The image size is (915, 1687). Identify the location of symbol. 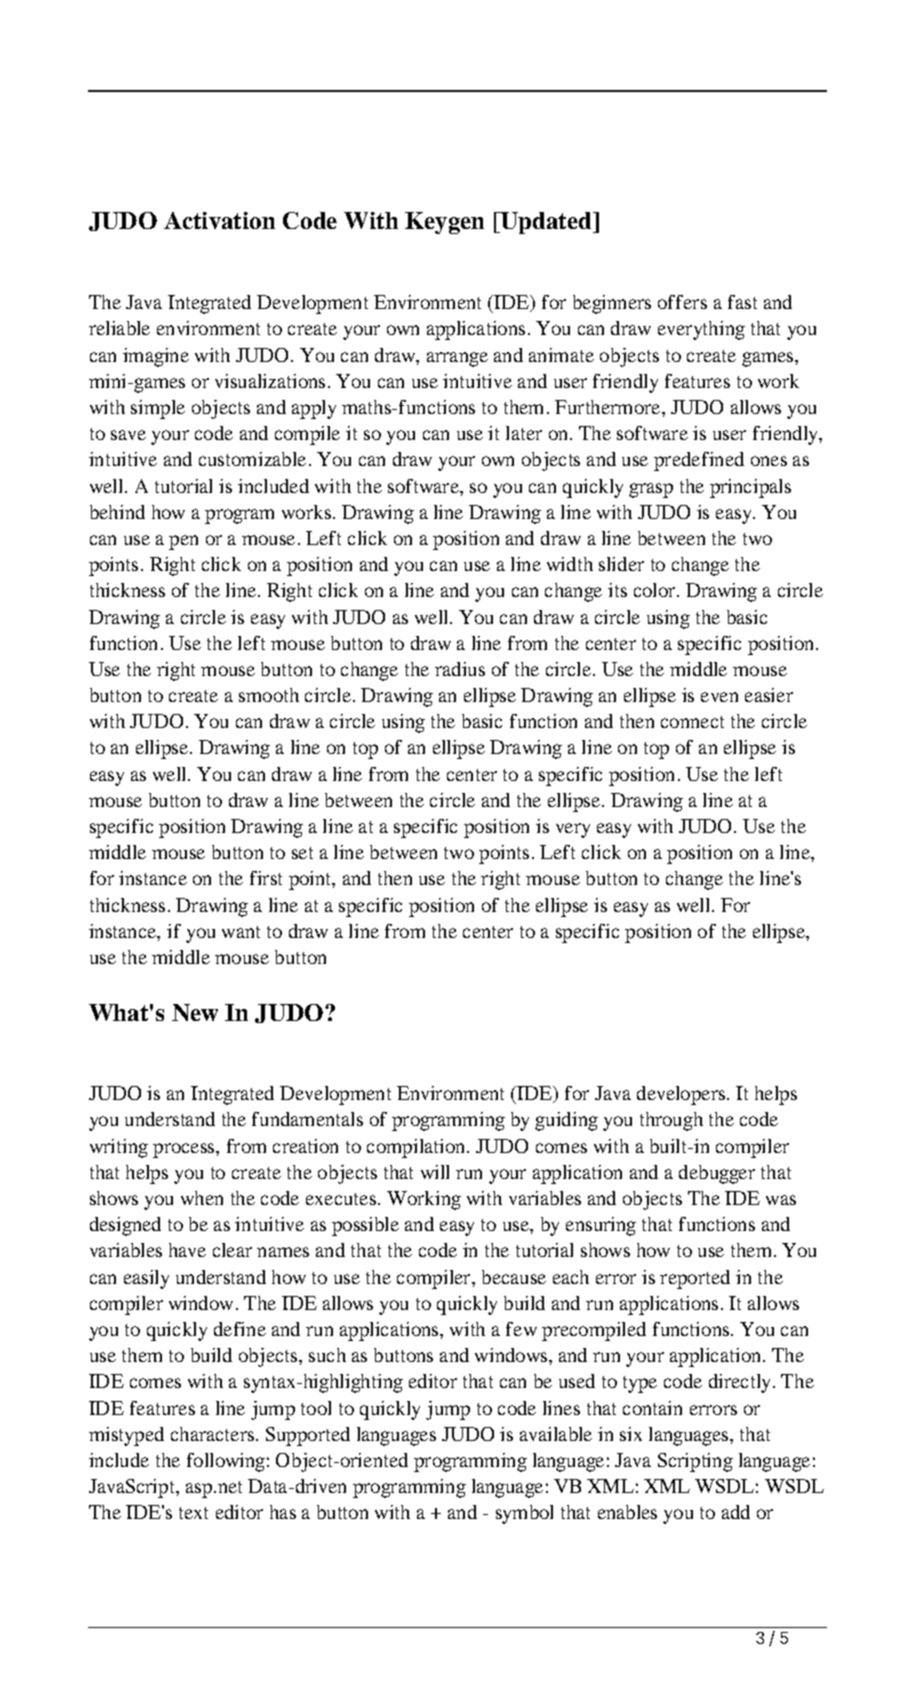
(524, 1514).
